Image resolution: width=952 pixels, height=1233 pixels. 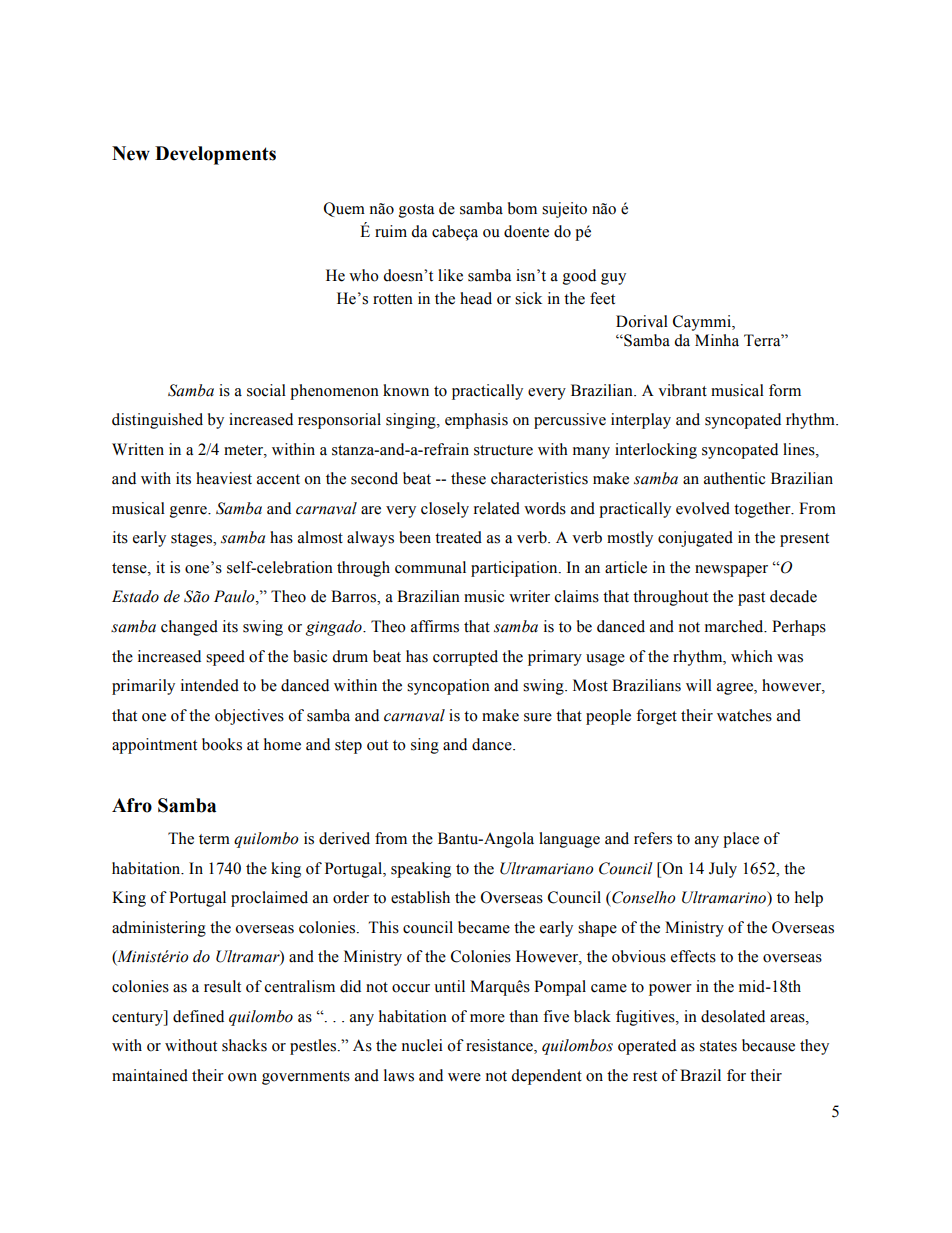 I want to click on shacks, so click(x=244, y=1045).
